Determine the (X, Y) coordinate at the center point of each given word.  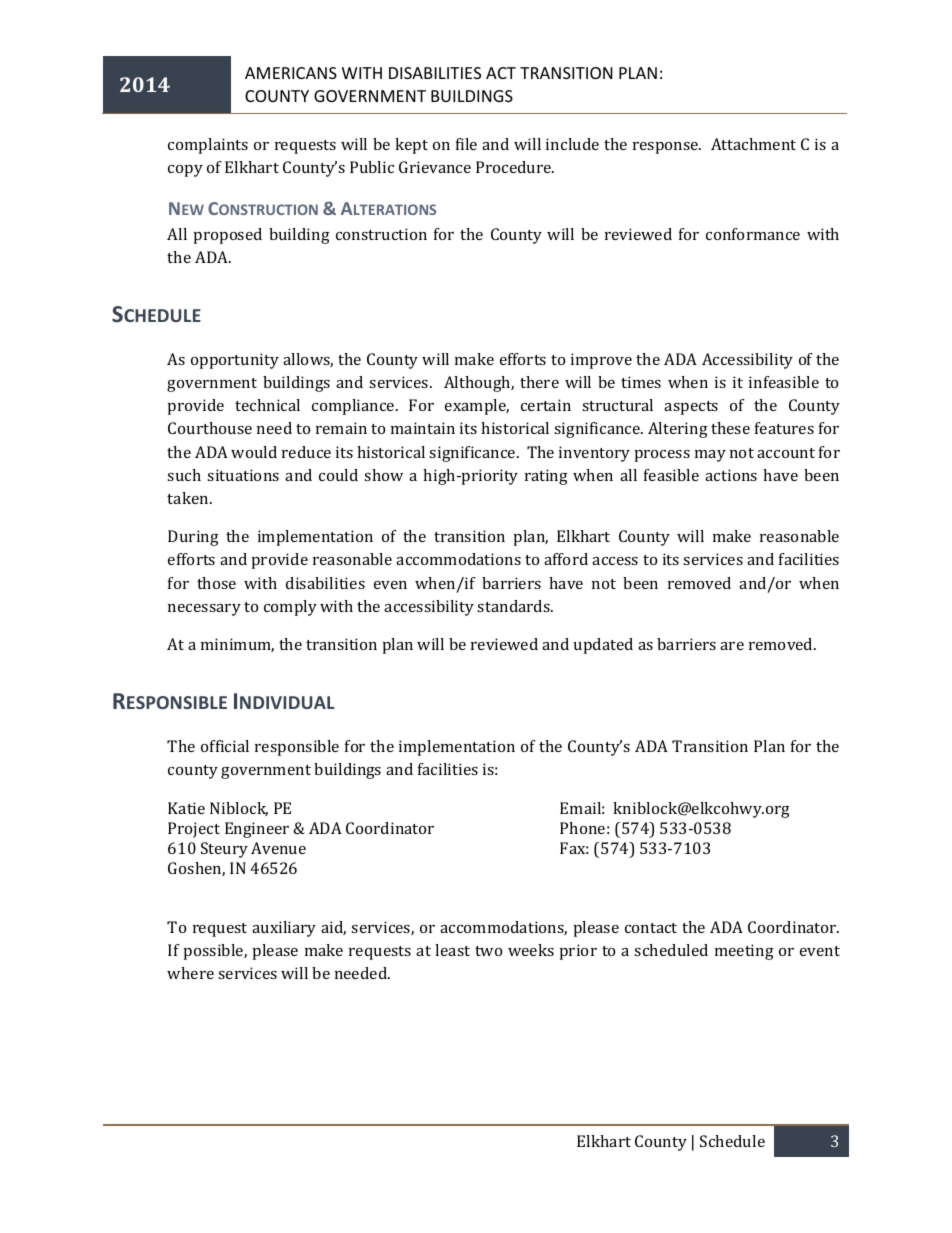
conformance (753, 234)
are (732, 646)
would (254, 452)
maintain (423, 428)
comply (290, 608)
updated (603, 646)
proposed (228, 236)
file (466, 144)
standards (514, 606)
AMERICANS (291, 73)
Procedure (515, 167)
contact (651, 928)
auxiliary (284, 929)
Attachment (753, 144)
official (225, 746)
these (730, 428)
